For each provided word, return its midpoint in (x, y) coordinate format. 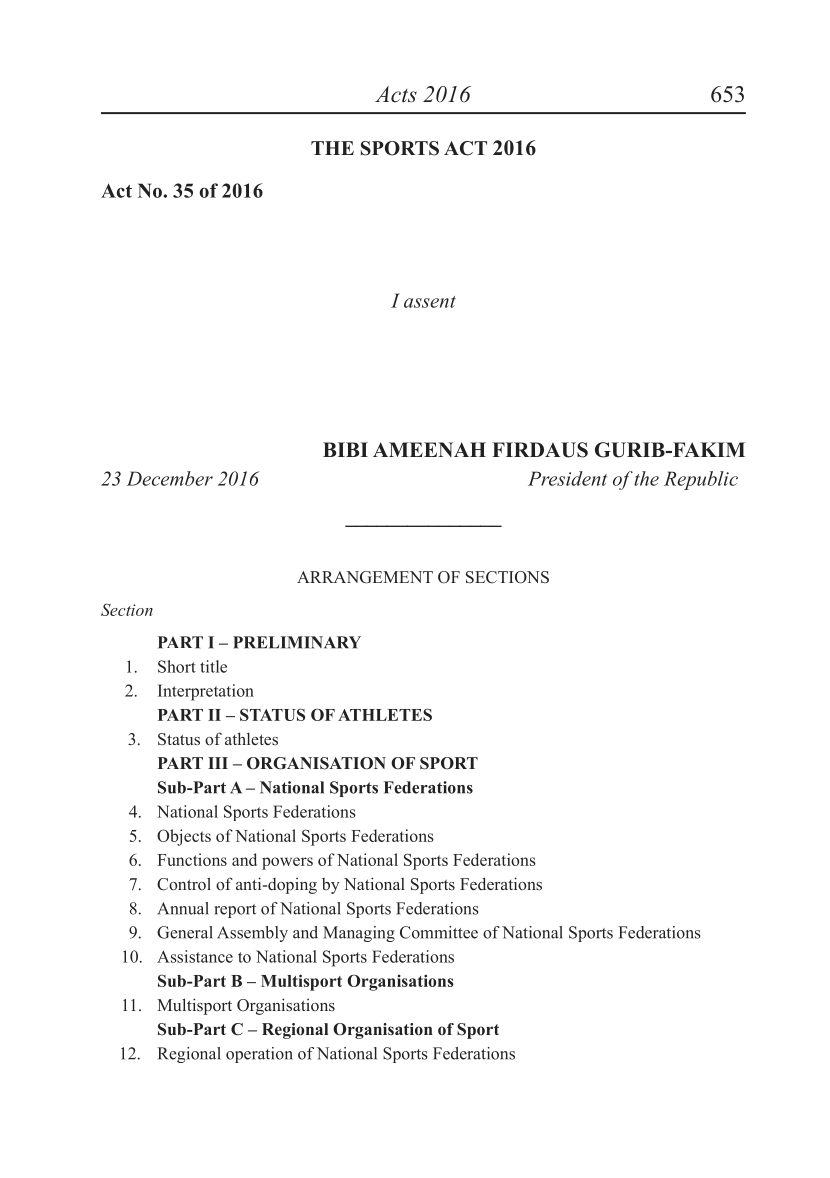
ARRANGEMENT (365, 577)
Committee (439, 932)
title (213, 666)
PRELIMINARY (297, 642)
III (218, 763)
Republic (701, 480)
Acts (396, 94)
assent (430, 302)
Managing (359, 934)
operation (259, 1055)
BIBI (345, 449)
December (170, 478)
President (567, 478)
